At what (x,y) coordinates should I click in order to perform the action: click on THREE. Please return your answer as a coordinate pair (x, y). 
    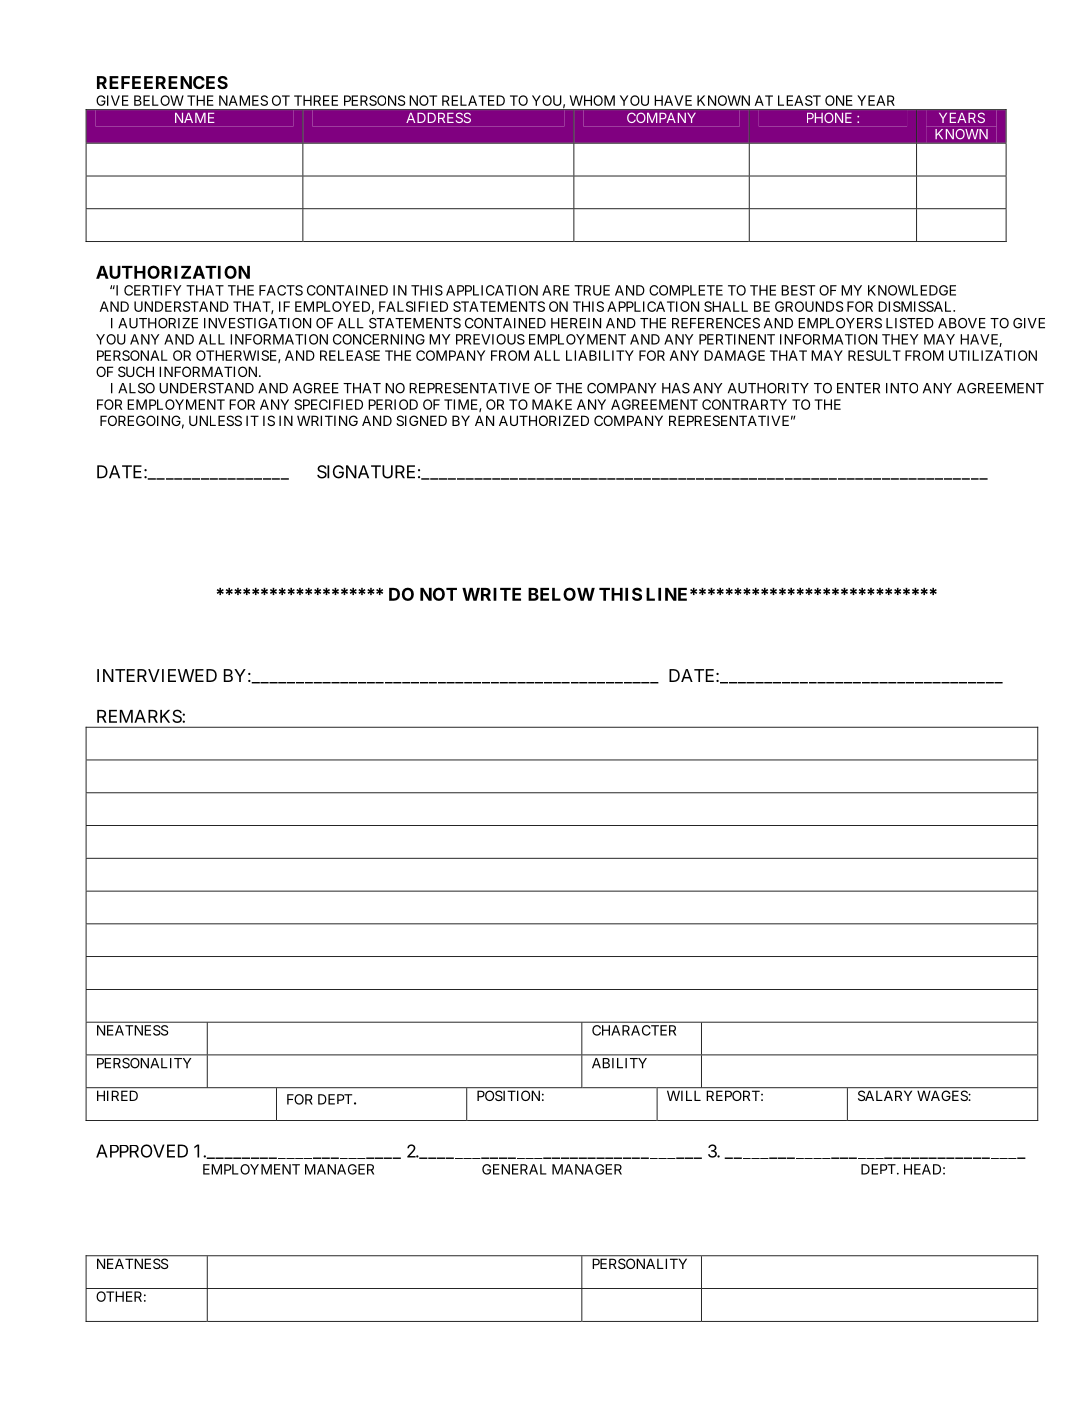
    Looking at the image, I should click on (316, 100).
